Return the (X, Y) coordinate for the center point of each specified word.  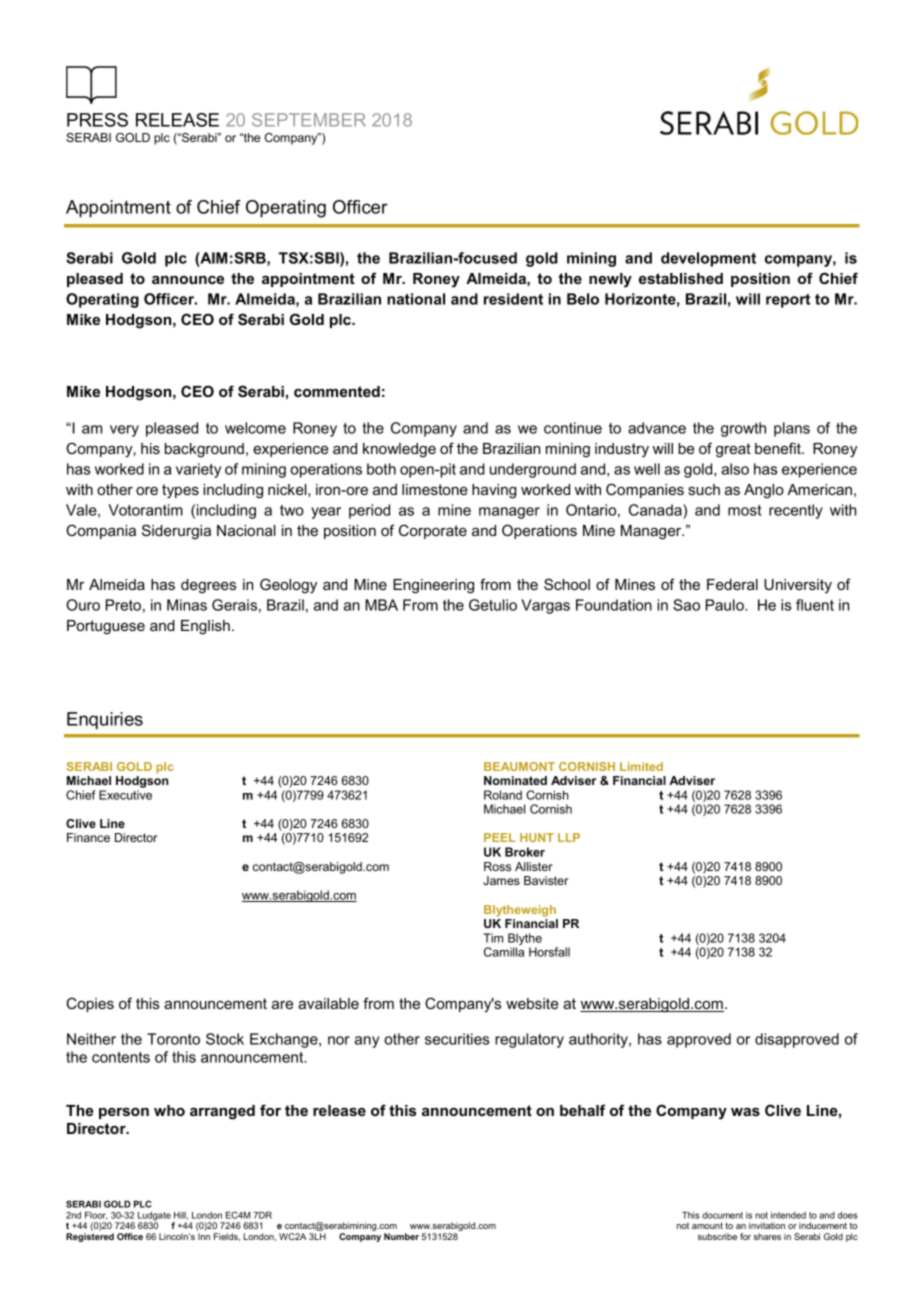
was (745, 1111)
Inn (204, 1236)
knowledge (399, 450)
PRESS (97, 120)
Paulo (726, 605)
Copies (90, 1004)
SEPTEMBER (309, 120)
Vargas (545, 606)
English (205, 627)
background (204, 450)
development (708, 259)
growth (743, 429)
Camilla (504, 952)
